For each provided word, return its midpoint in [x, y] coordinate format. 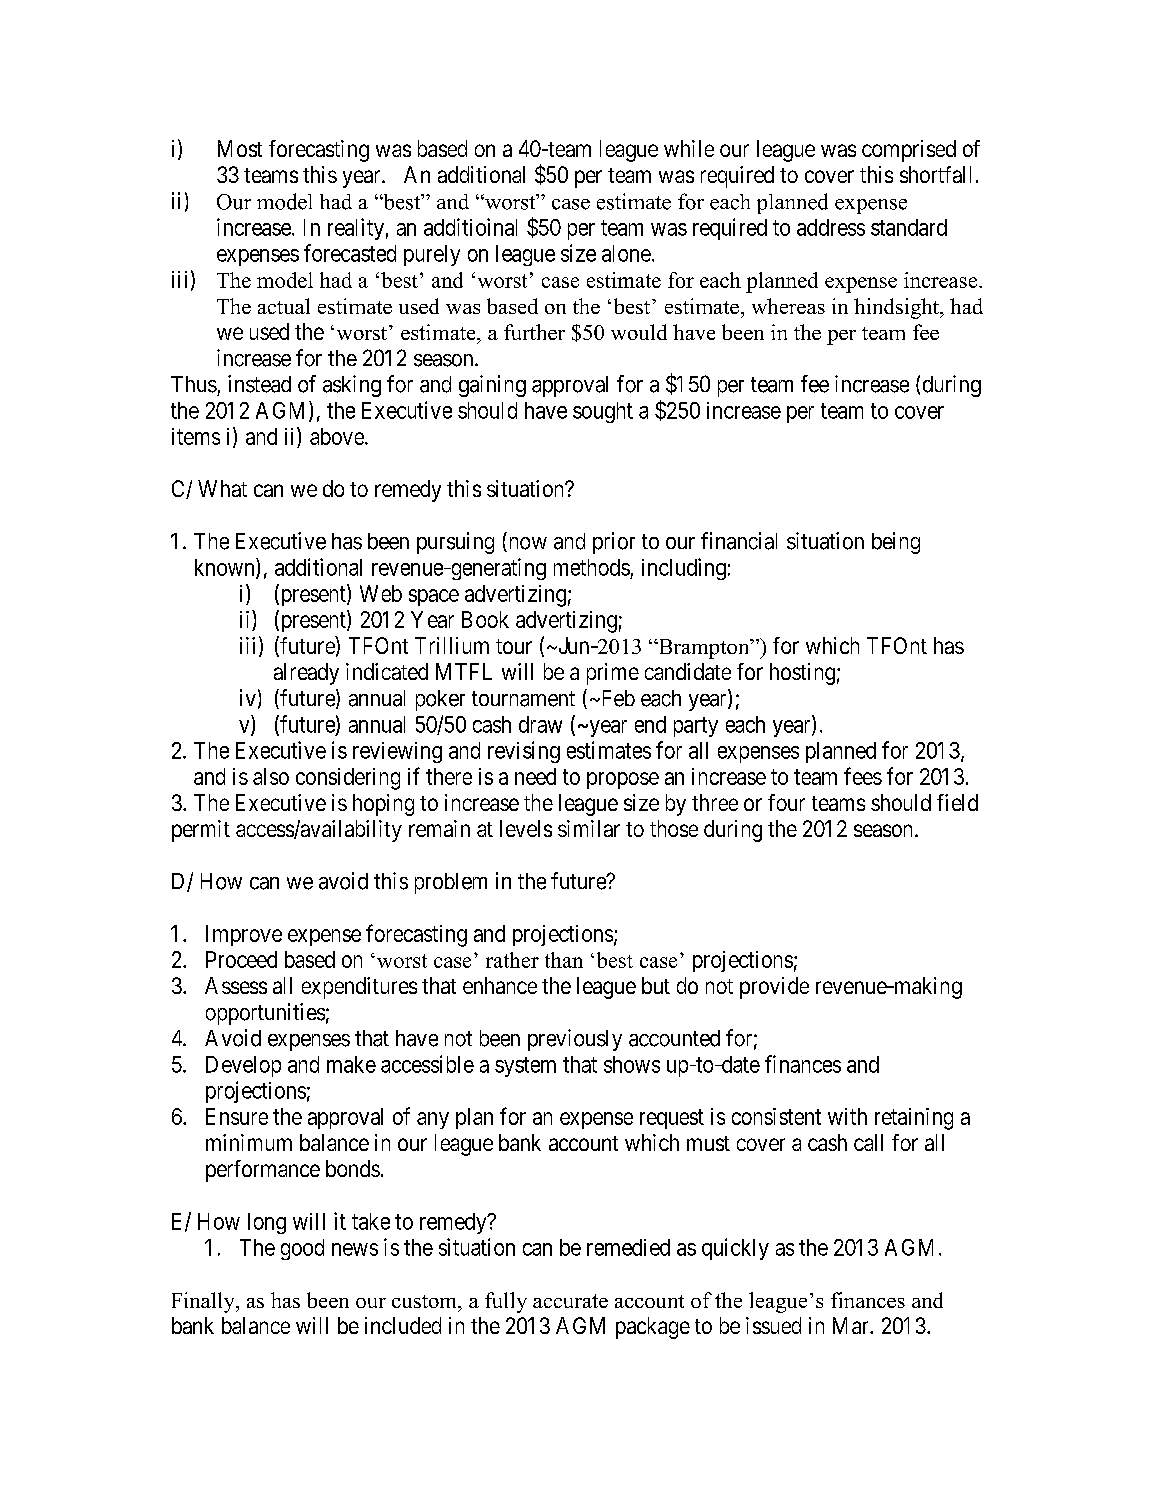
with [847, 1116]
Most [240, 148]
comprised [909, 151]
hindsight [897, 308]
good [302, 1249]
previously [575, 1040]
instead [259, 384]
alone [626, 253]
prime [613, 674]
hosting [802, 674]
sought [603, 412]
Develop [243, 1066]
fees [863, 776]
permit [201, 831]
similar [589, 828]
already [306, 674]
